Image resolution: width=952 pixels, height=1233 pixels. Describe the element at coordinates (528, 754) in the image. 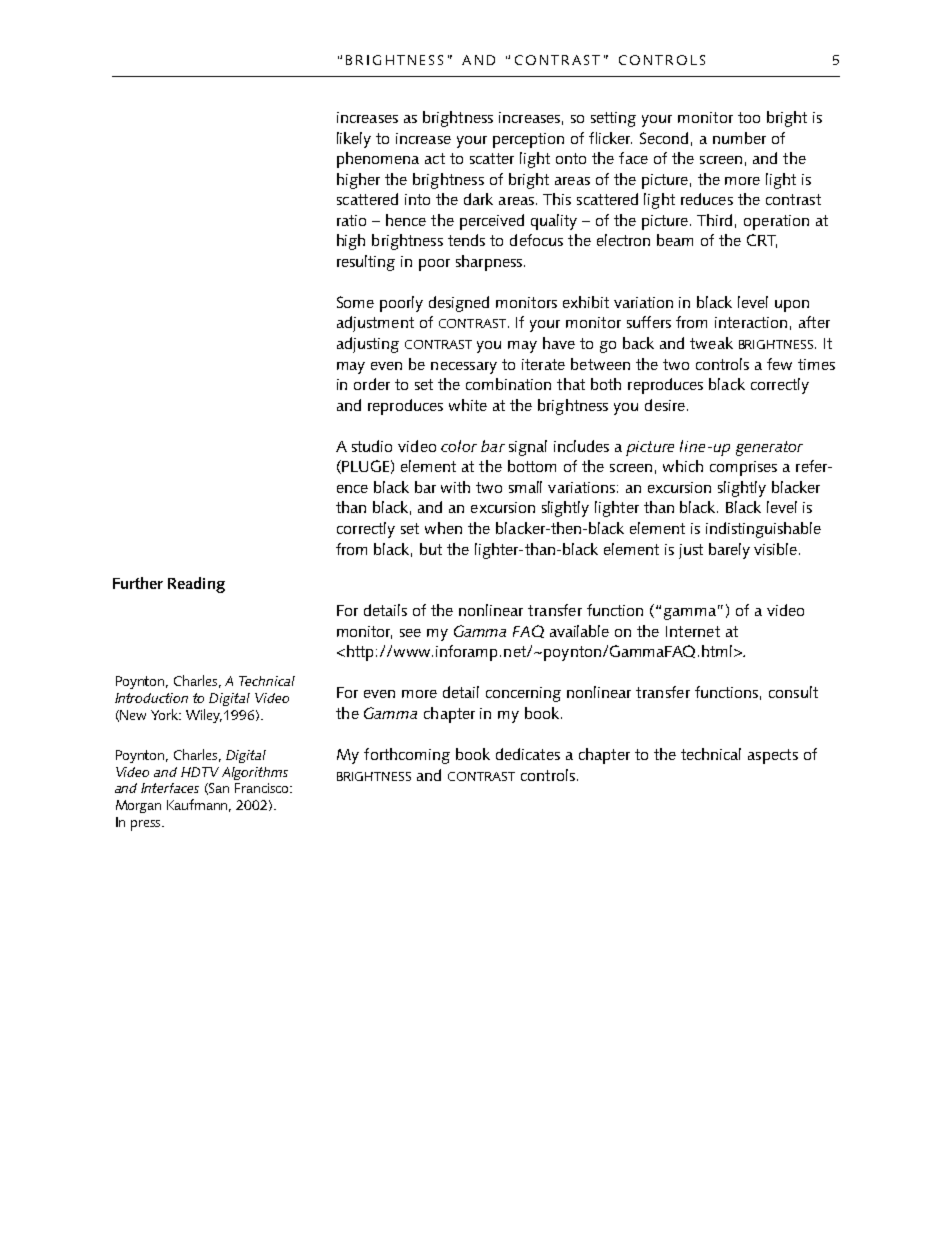

I see `dedicates` at that location.
